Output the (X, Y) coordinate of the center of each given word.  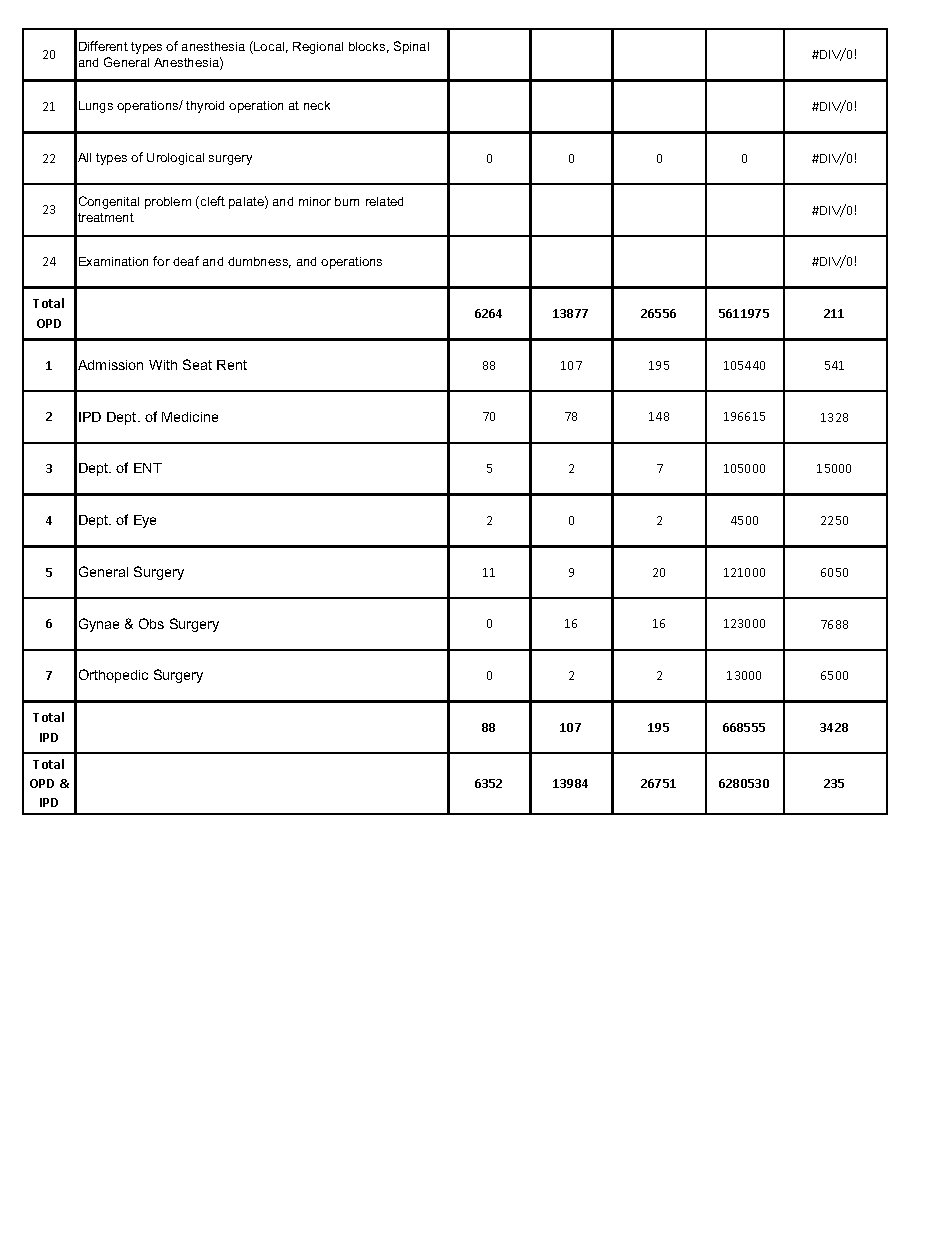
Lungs (96, 107)
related (384, 201)
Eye (145, 521)
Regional (318, 48)
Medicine (190, 417)
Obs (151, 623)
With (163, 365)
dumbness (259, 262)
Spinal (411, 47)
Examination (113, 261)
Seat (197, 364)
